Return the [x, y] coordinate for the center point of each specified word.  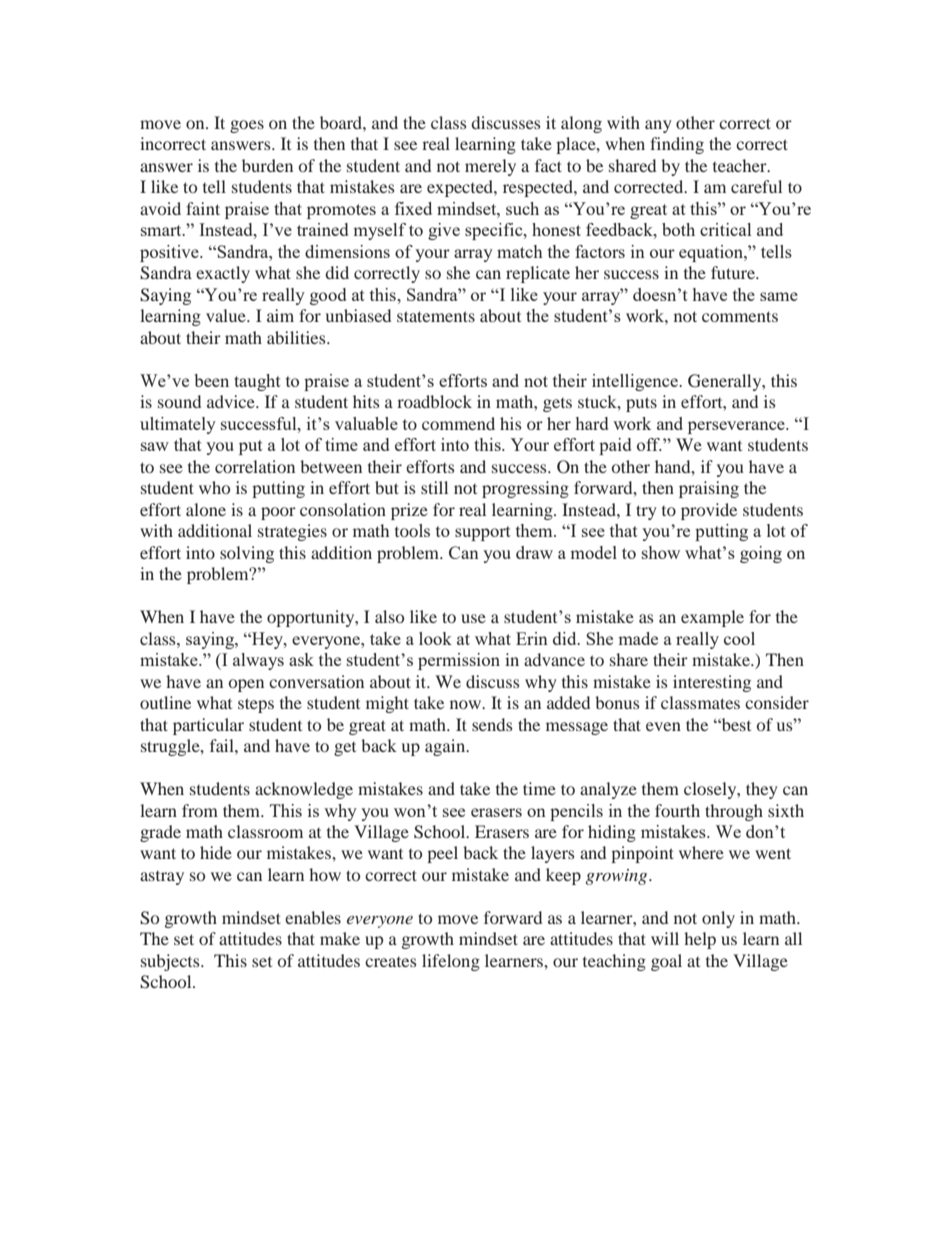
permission [459, 661]
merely [490, 167]
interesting [712, 683]
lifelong [451, 962]
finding [677, 145]
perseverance [737, 427]
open [246, 685]
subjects [171, 962]
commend [458, 423]
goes [247, 126]
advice [232, 401]
